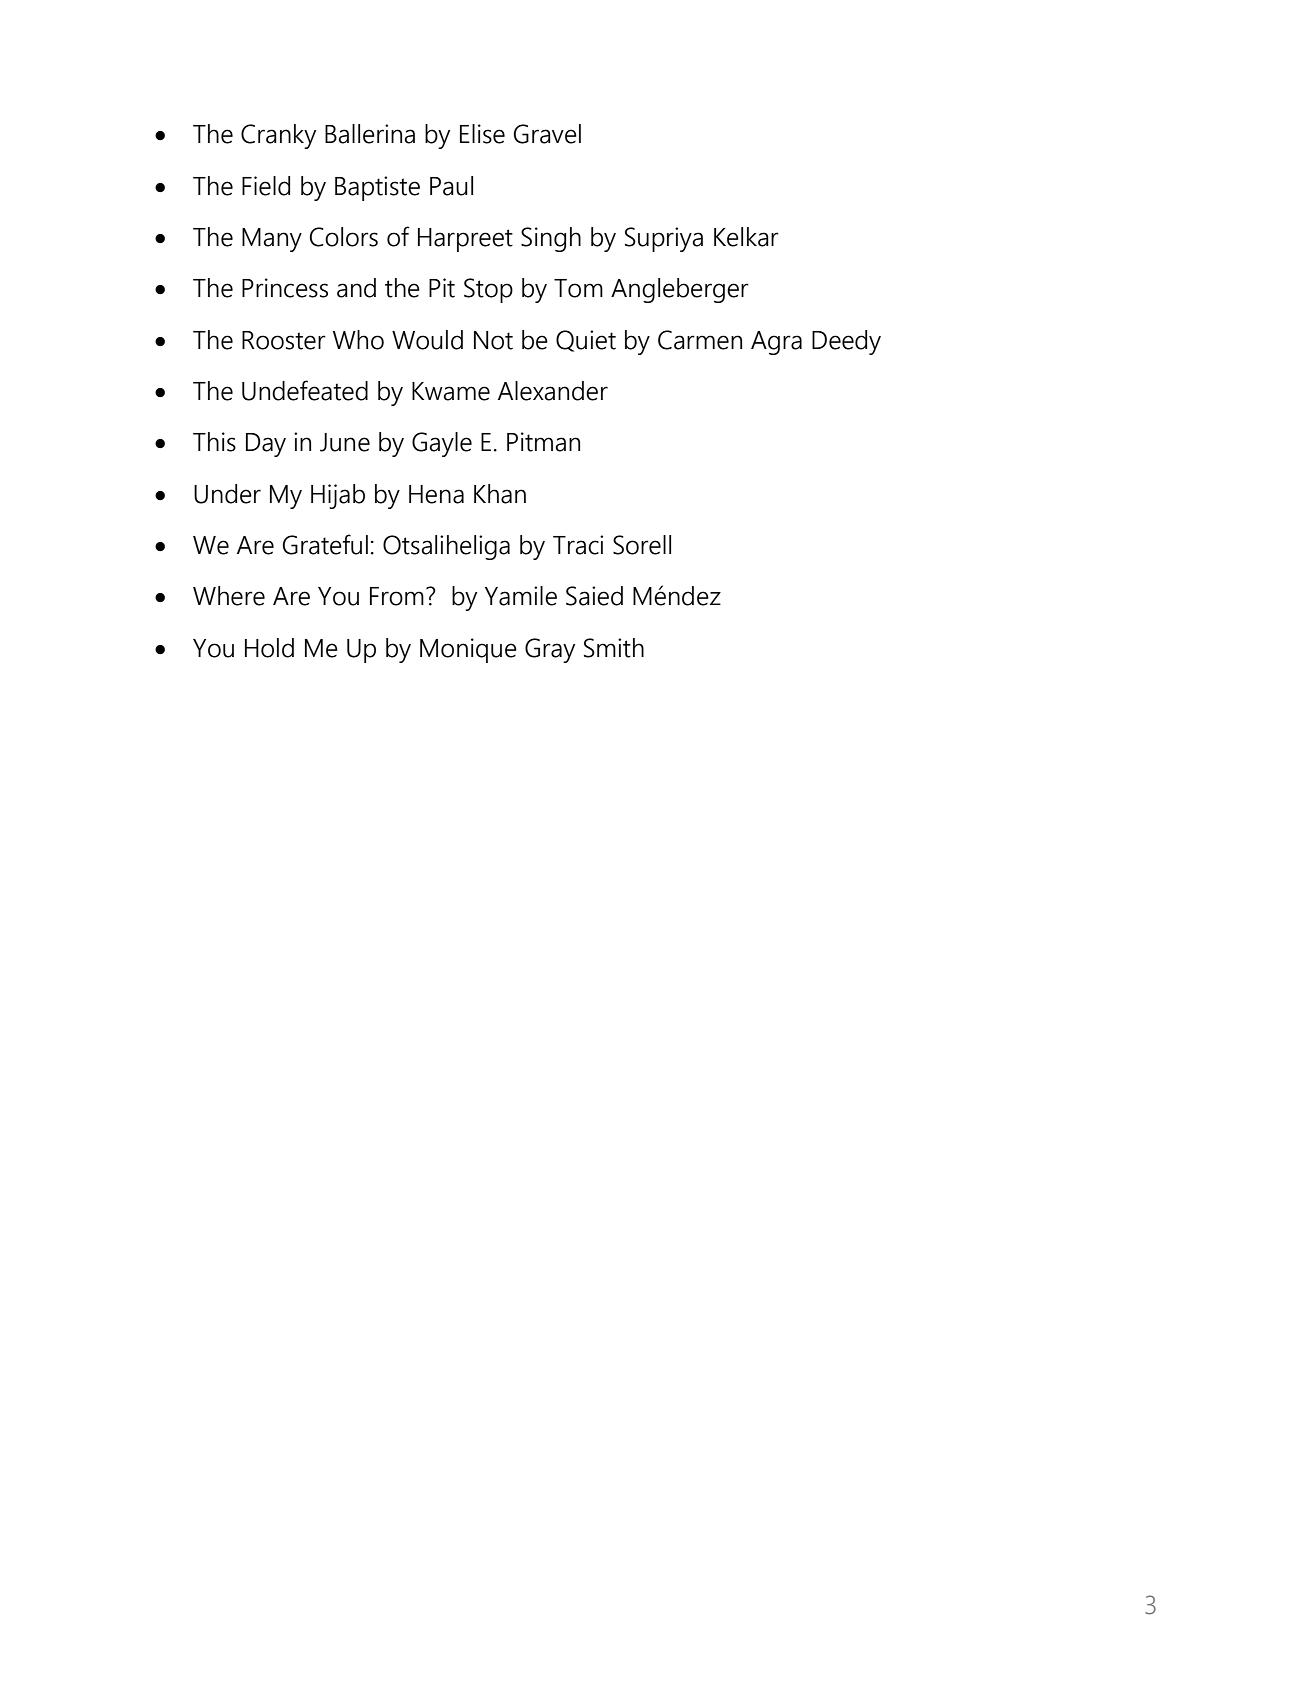 Image resolution: width=1312 pixels, height=1698 pixels. Describe the element at coordinates (278, 136) in the image. I see `Cranky` at that location.
